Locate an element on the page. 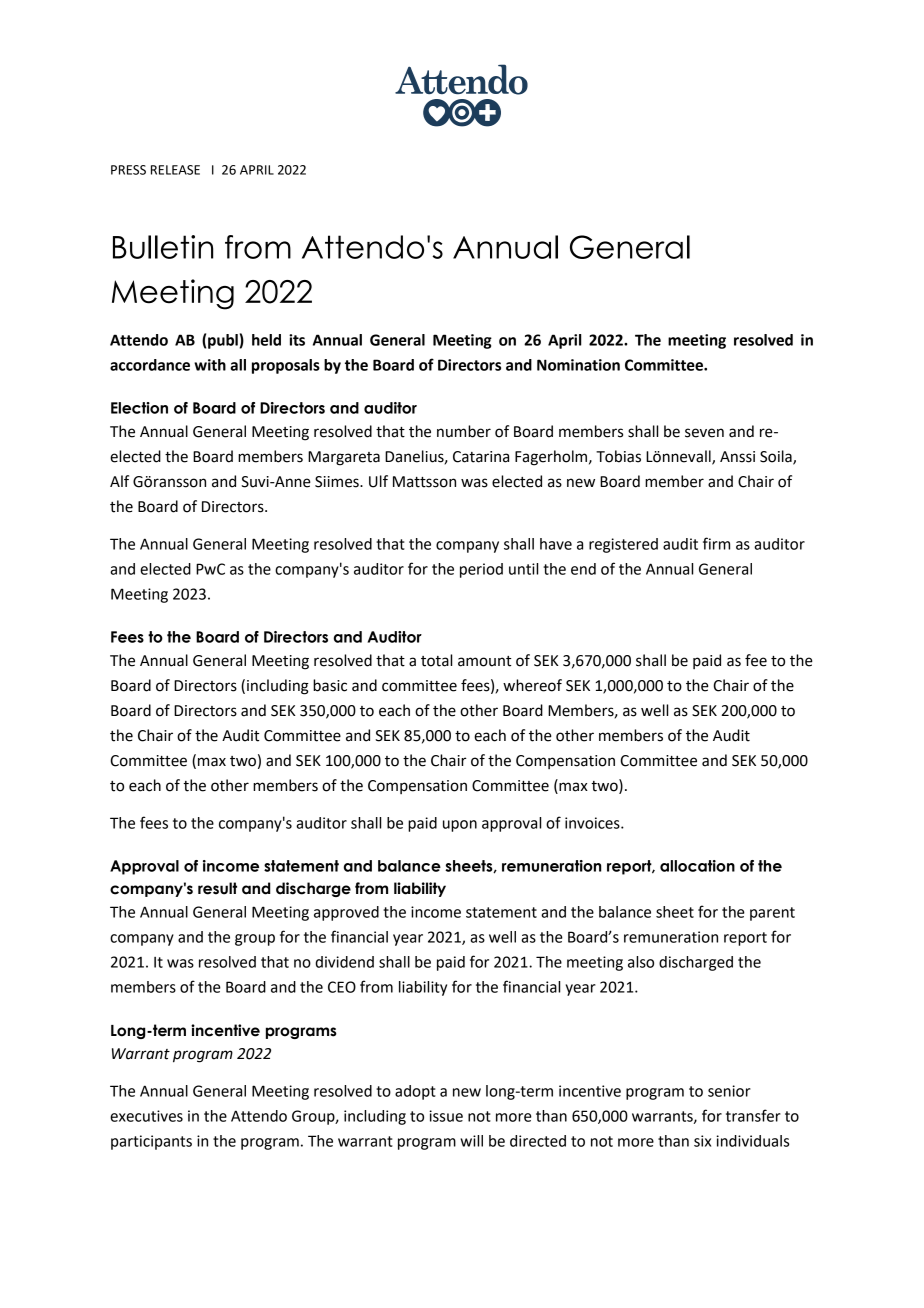 The height and width of the document is (1308, 924). Alf is located at coordinates (119, 481).
